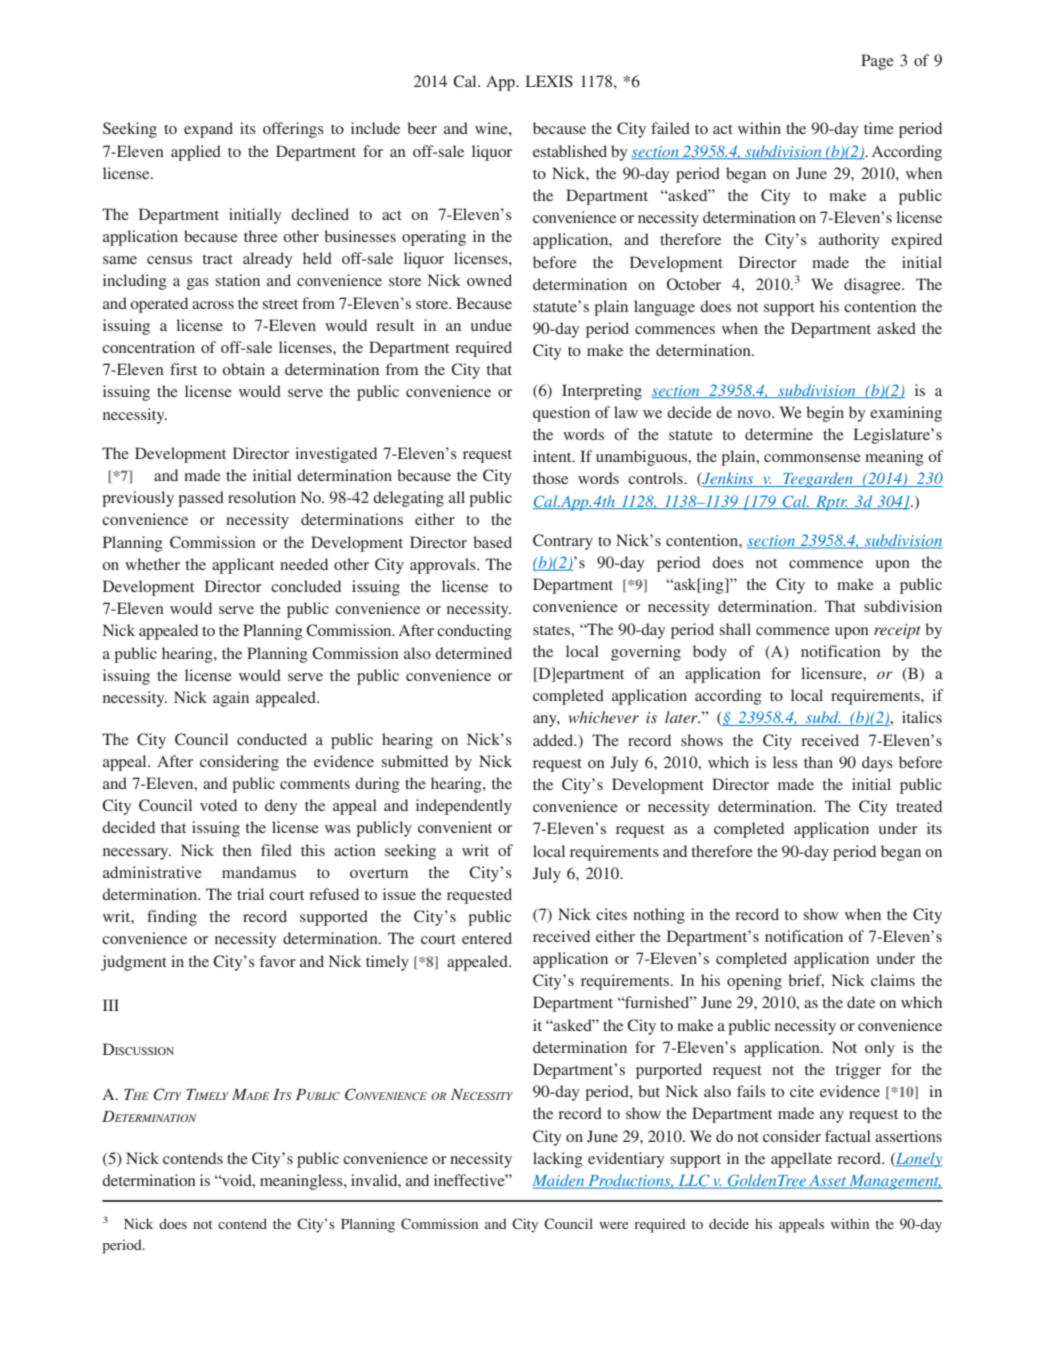 The width and height of the image is (1045, 1352). Describe the element at coordinates (111, 1005) in the image. I see `III` at that location.
